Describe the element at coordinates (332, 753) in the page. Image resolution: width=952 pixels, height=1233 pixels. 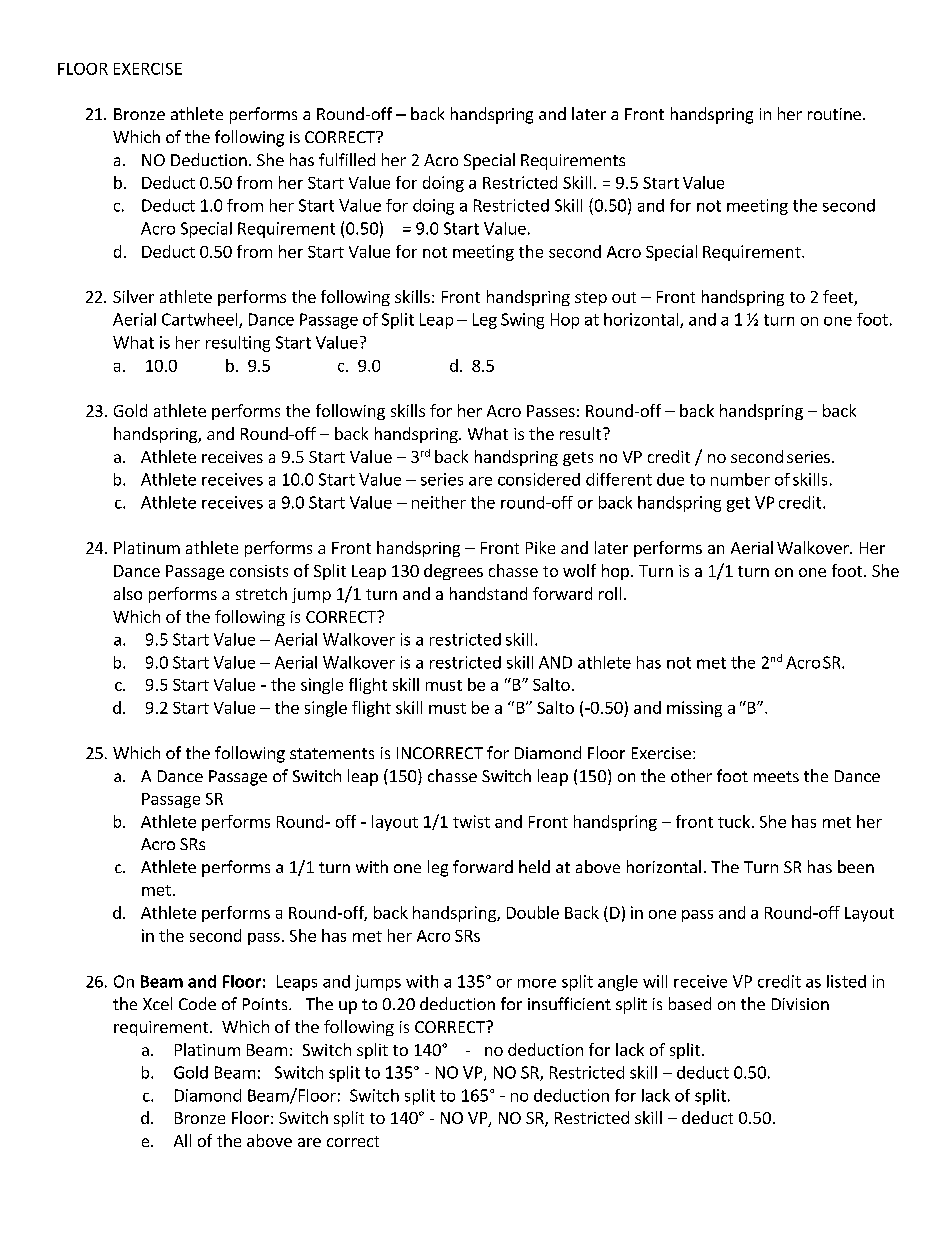
I see `statements` at that location.
